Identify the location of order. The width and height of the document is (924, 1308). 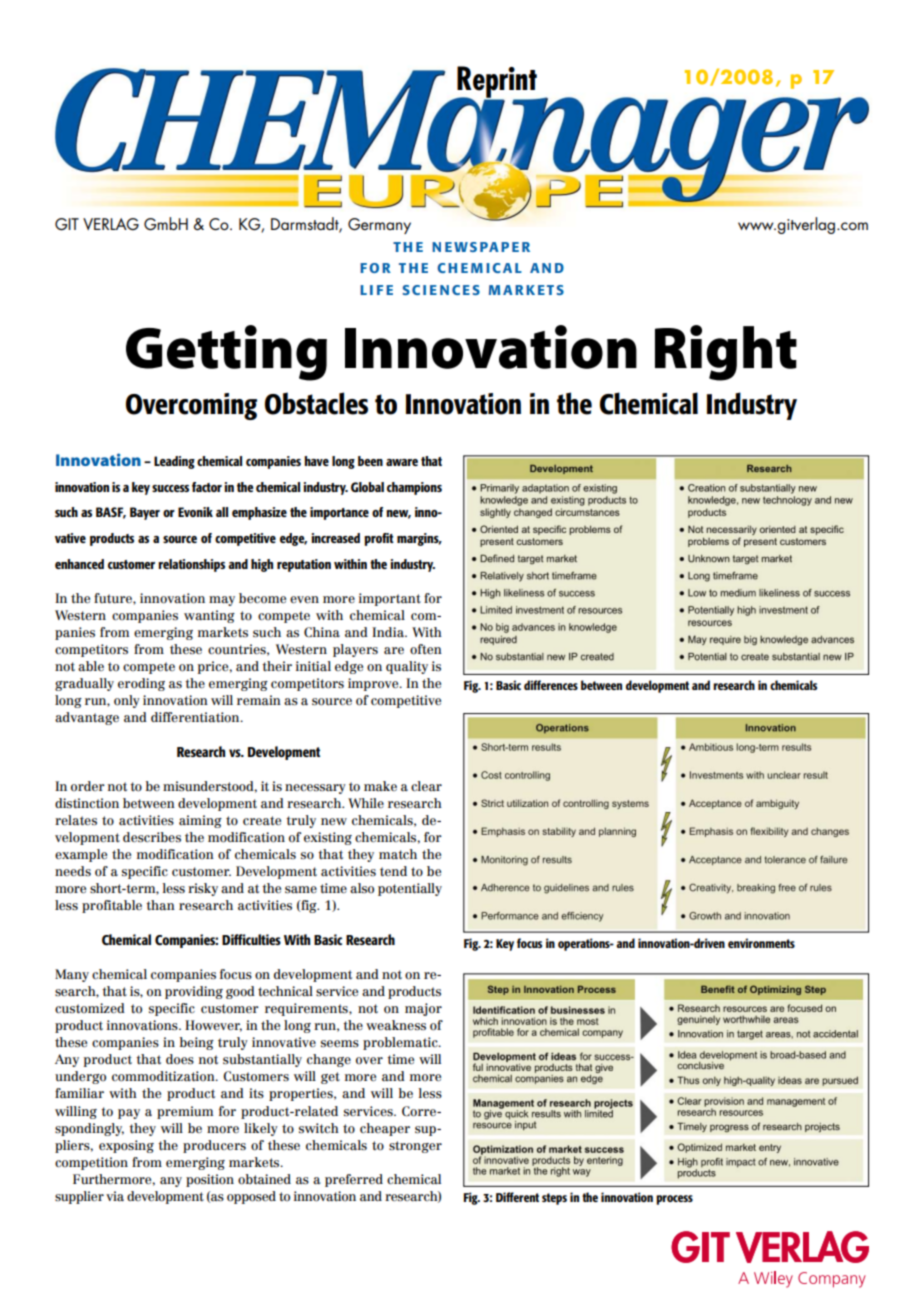
(88, 786).
